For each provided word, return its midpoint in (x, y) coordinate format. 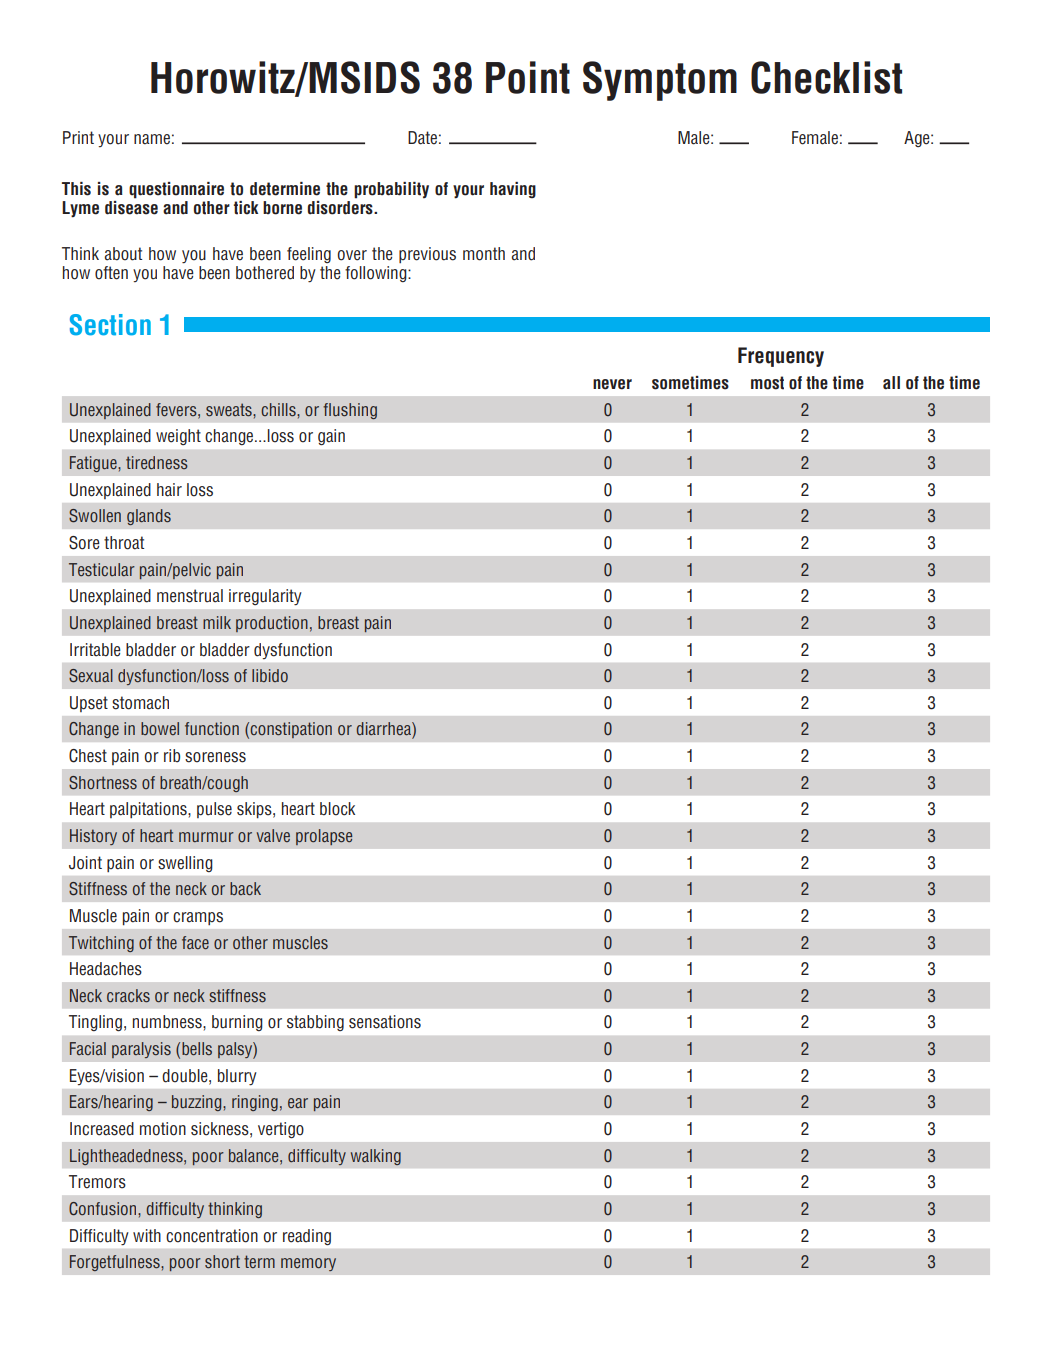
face (195, 942)
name (152, 139)
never (612, 384)
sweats (230, 409)
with (147, 1235)
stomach (140, 703)
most (767, 383)
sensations (385, 1022)
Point (528, 77)
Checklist (826, 77)
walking (376, 1157)
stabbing (315, 1023)
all (891, 383)
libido (270, 675)
